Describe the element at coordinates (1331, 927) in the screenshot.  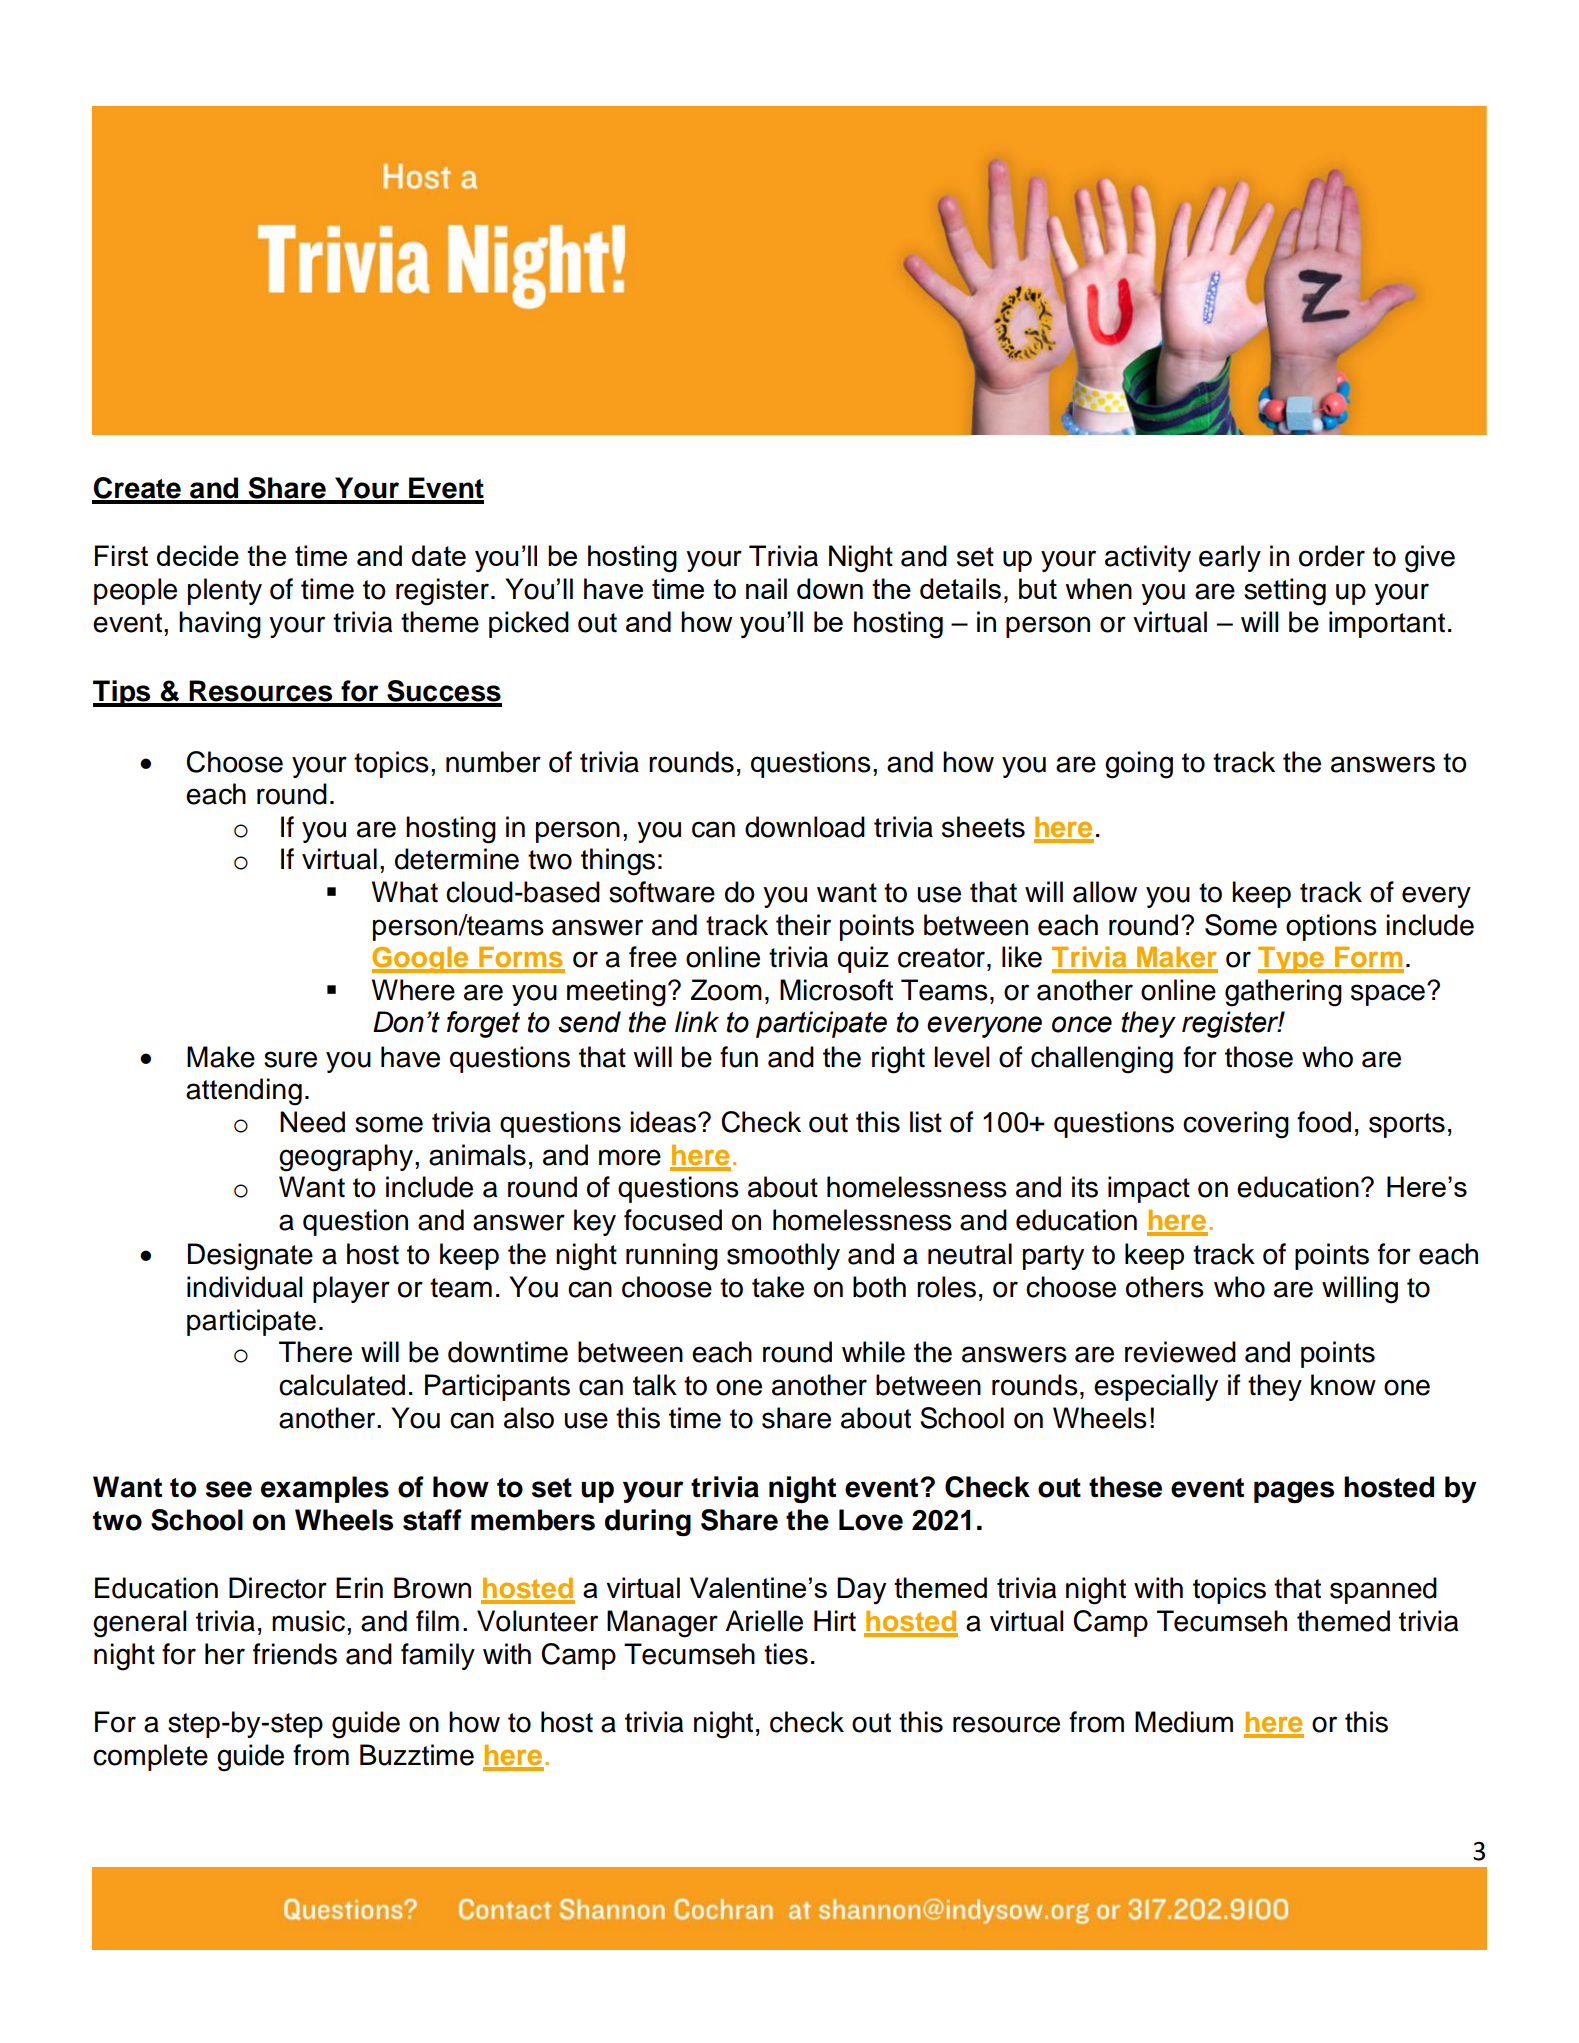
I see `options` at that location.
